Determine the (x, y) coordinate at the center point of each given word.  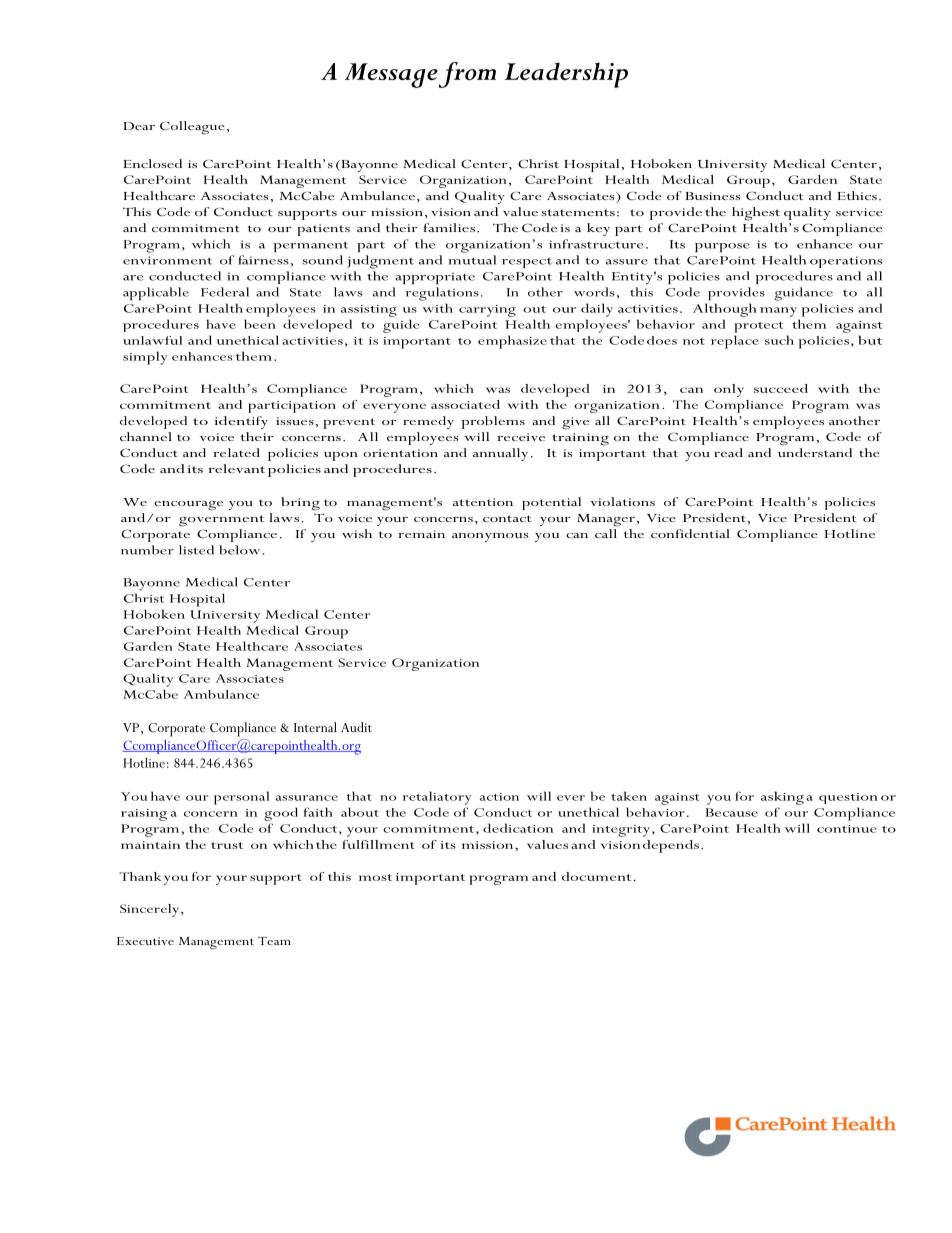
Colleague (192, 128)
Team (274, 941)
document (598, 876)
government (221, 521)
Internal (315, 727)
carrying (487, 311)
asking (782, 798)
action (499, 797)
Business (713, 196)
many (778, 312)
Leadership (566, 75)
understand (815, 452)
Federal (225, 292)
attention (483, 502)
